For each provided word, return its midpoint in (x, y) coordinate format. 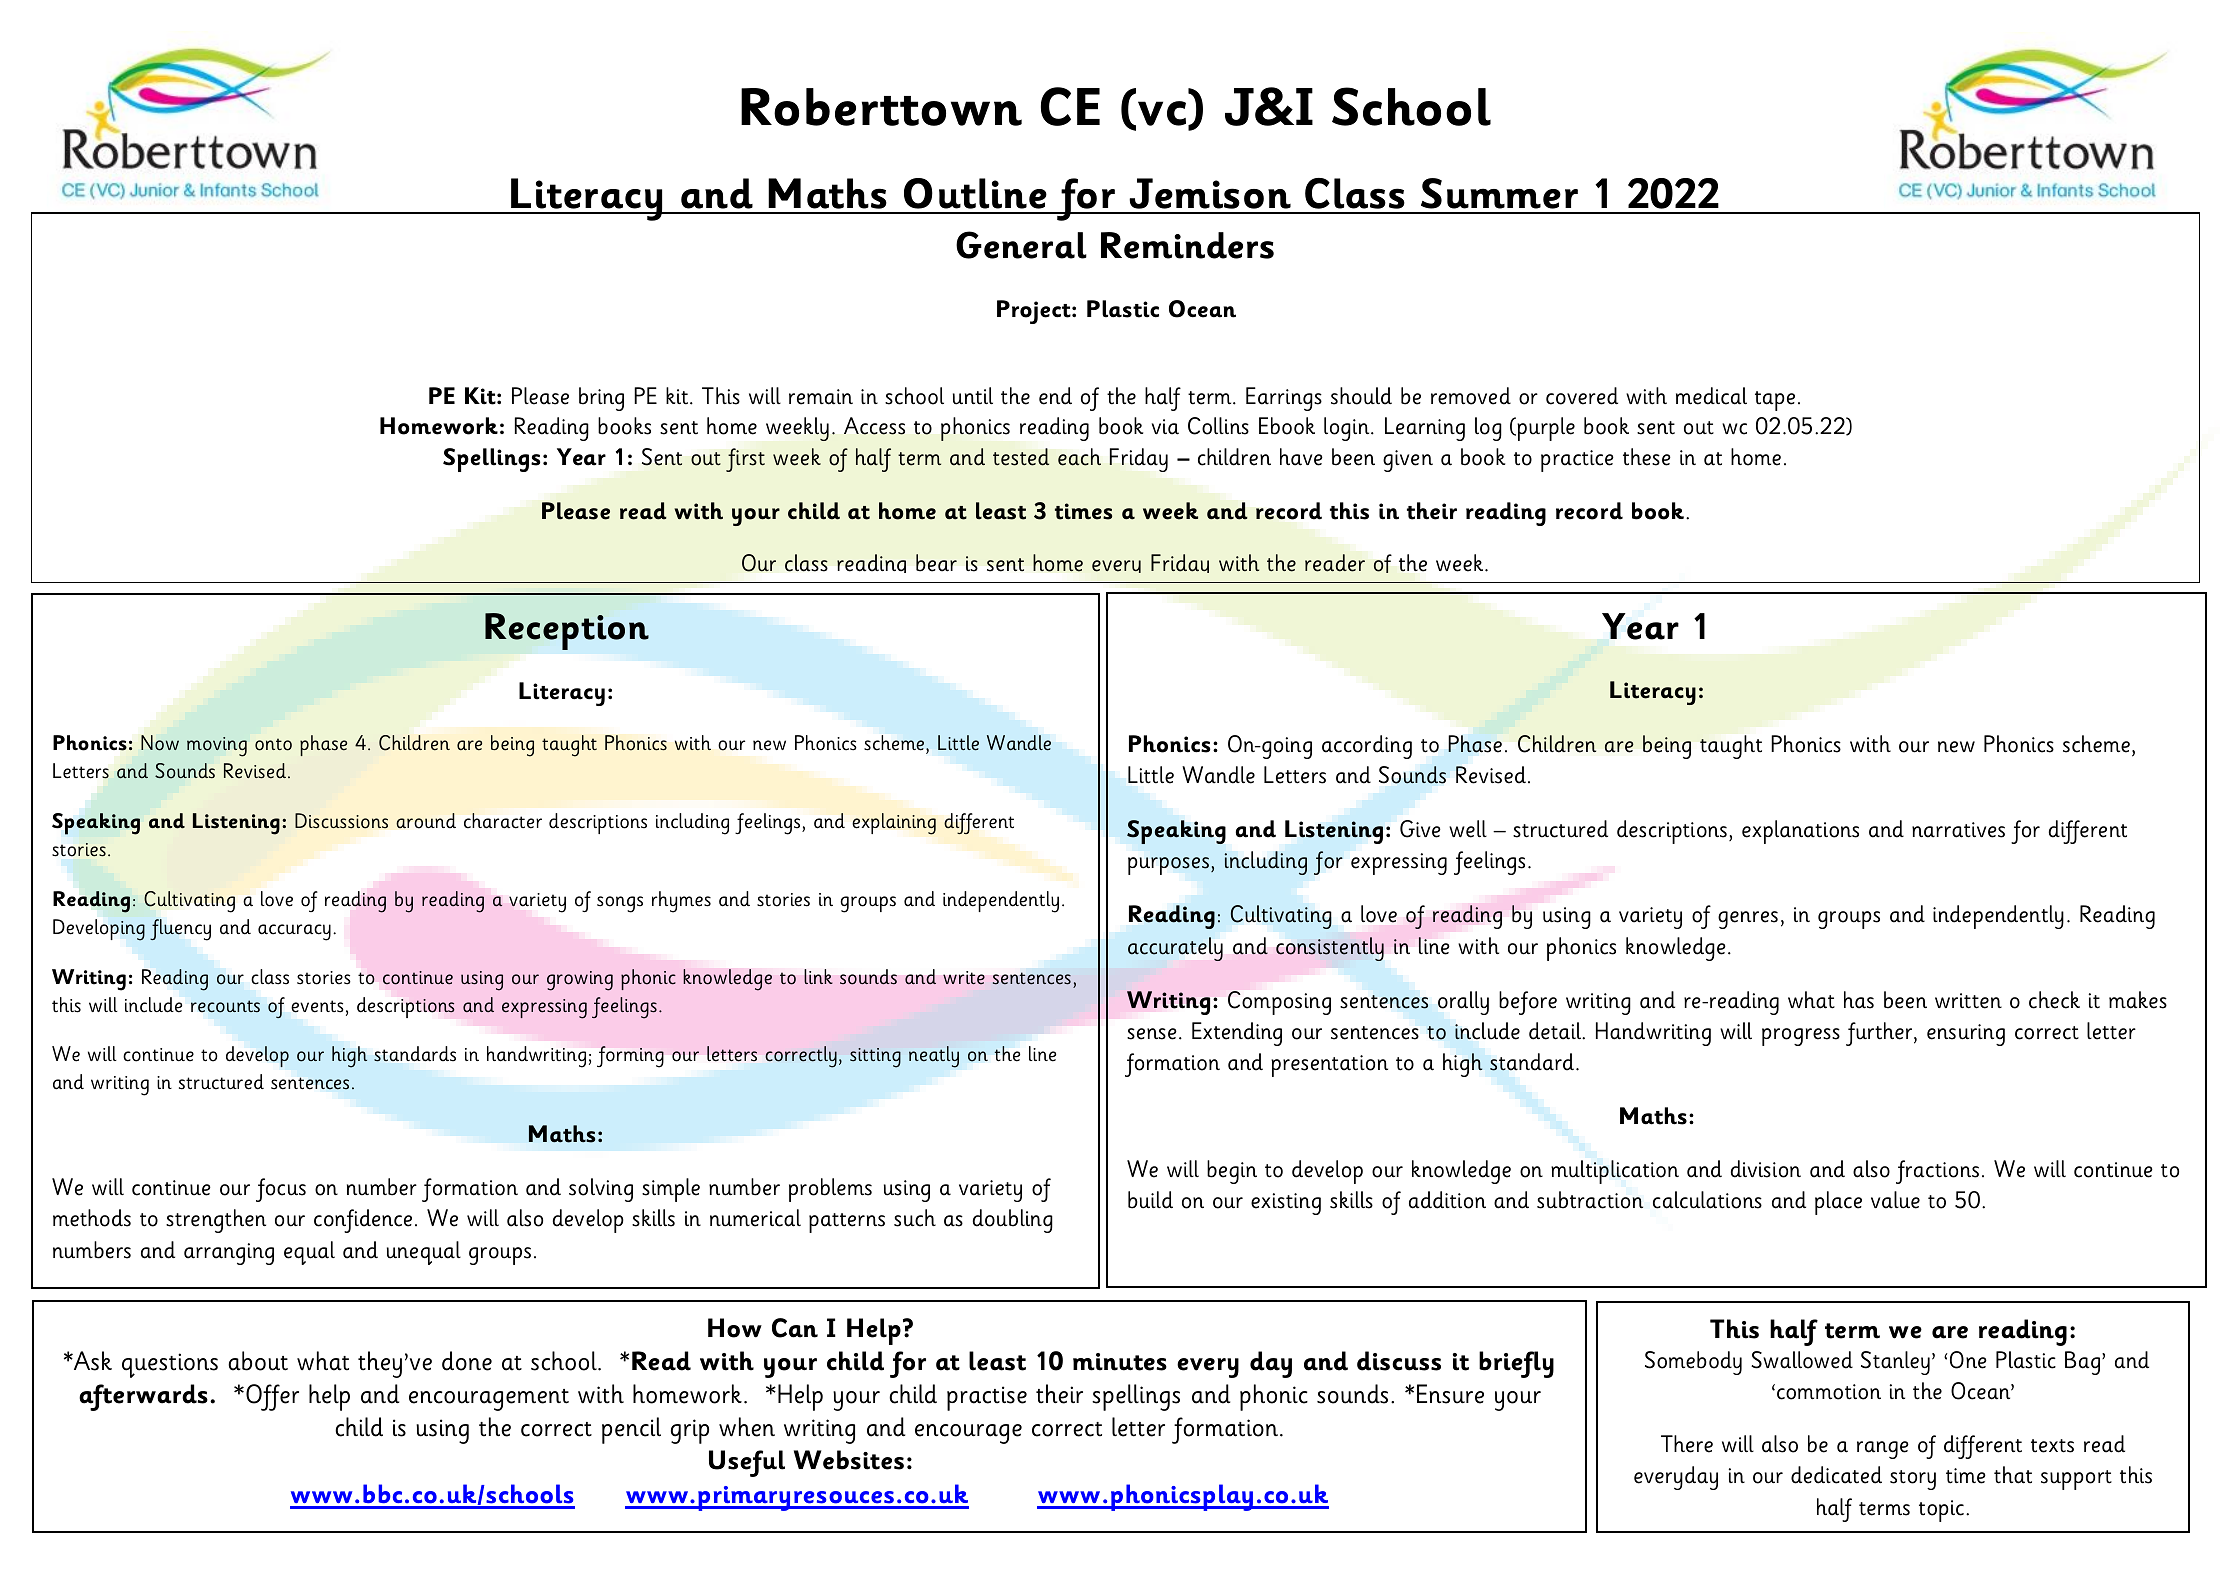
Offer (272, 1397)
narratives (1958, 830)
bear (936, 563)
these (1647, 457)
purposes (1168, 866)
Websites (849, 1460)
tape (1775, 401)
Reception (567, 631)
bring (601, 399)
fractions (1937, 1172)
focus (281, 1190)
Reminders (1187, 245)
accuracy (294, 932)
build (1150, 1200)
